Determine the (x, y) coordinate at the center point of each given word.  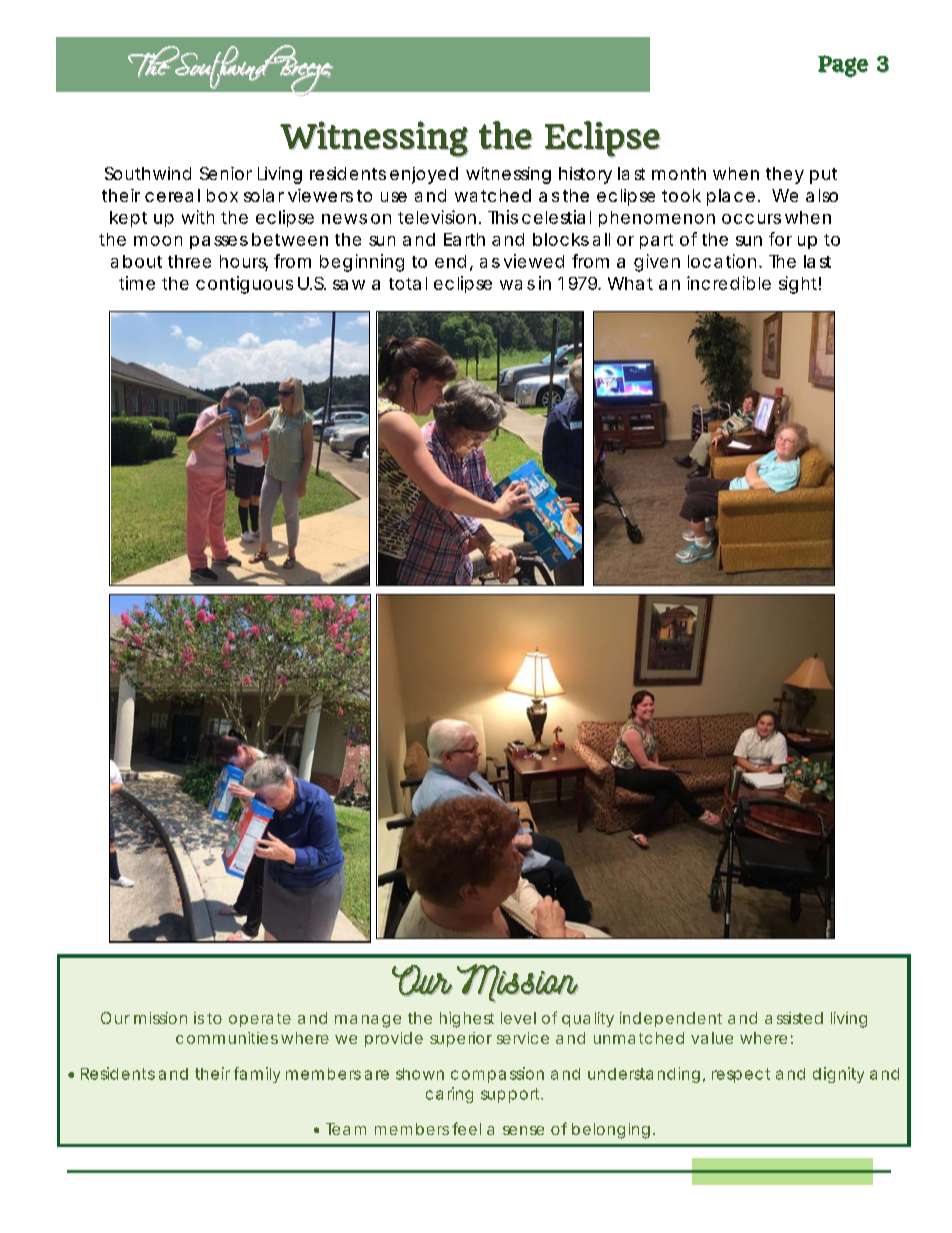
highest (467, 1020)
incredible (729, 283)
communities (227, 1038)
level (518, 1018)
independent (671, 1019)
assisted (794, 1018)
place (731, 197)
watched (493, 195)
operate (260, 1020)
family (257, 1075)
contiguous (244, 285)
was (517, 285)
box (222, 195)
